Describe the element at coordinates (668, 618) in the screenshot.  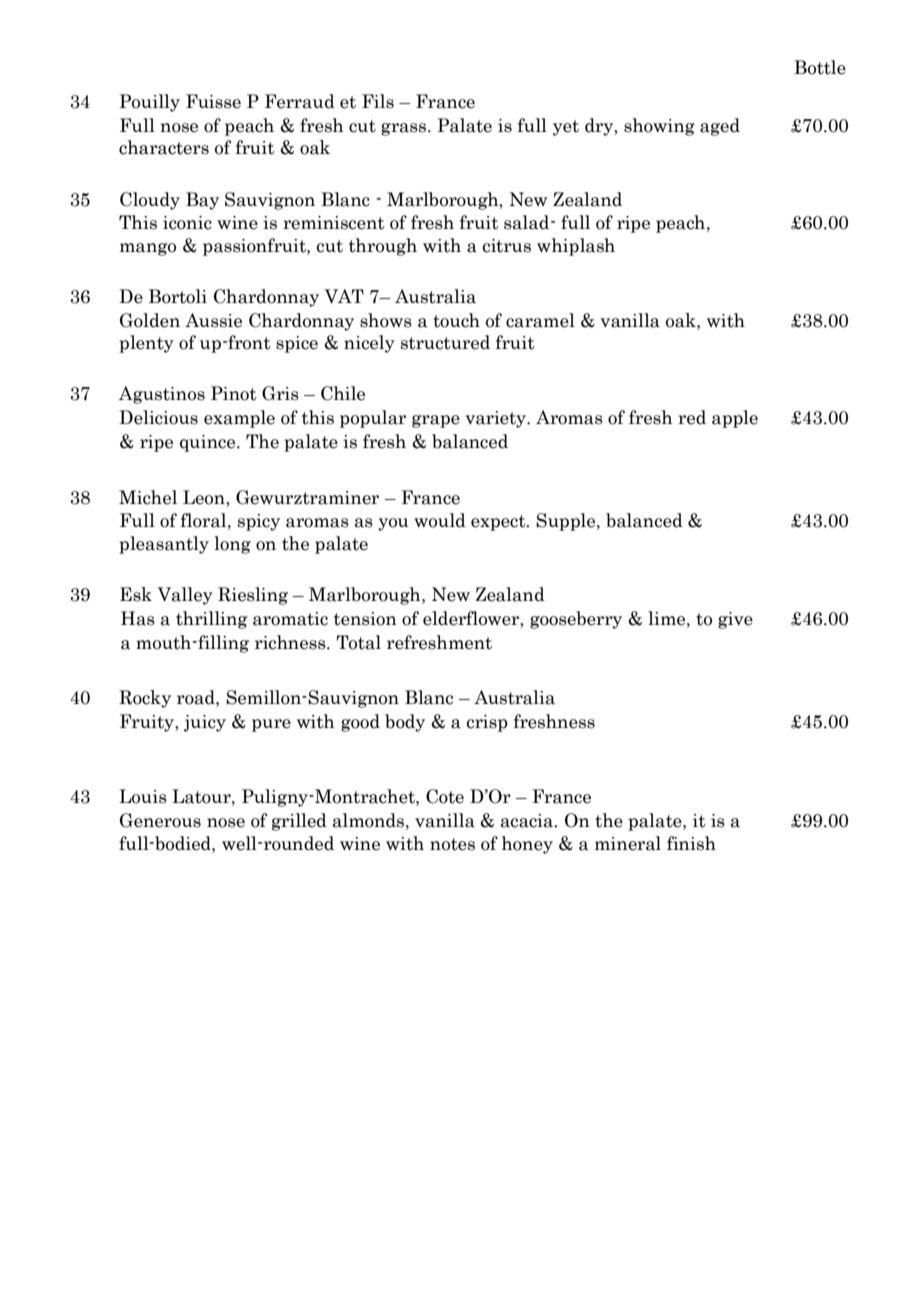
I see `lime` at that location.
